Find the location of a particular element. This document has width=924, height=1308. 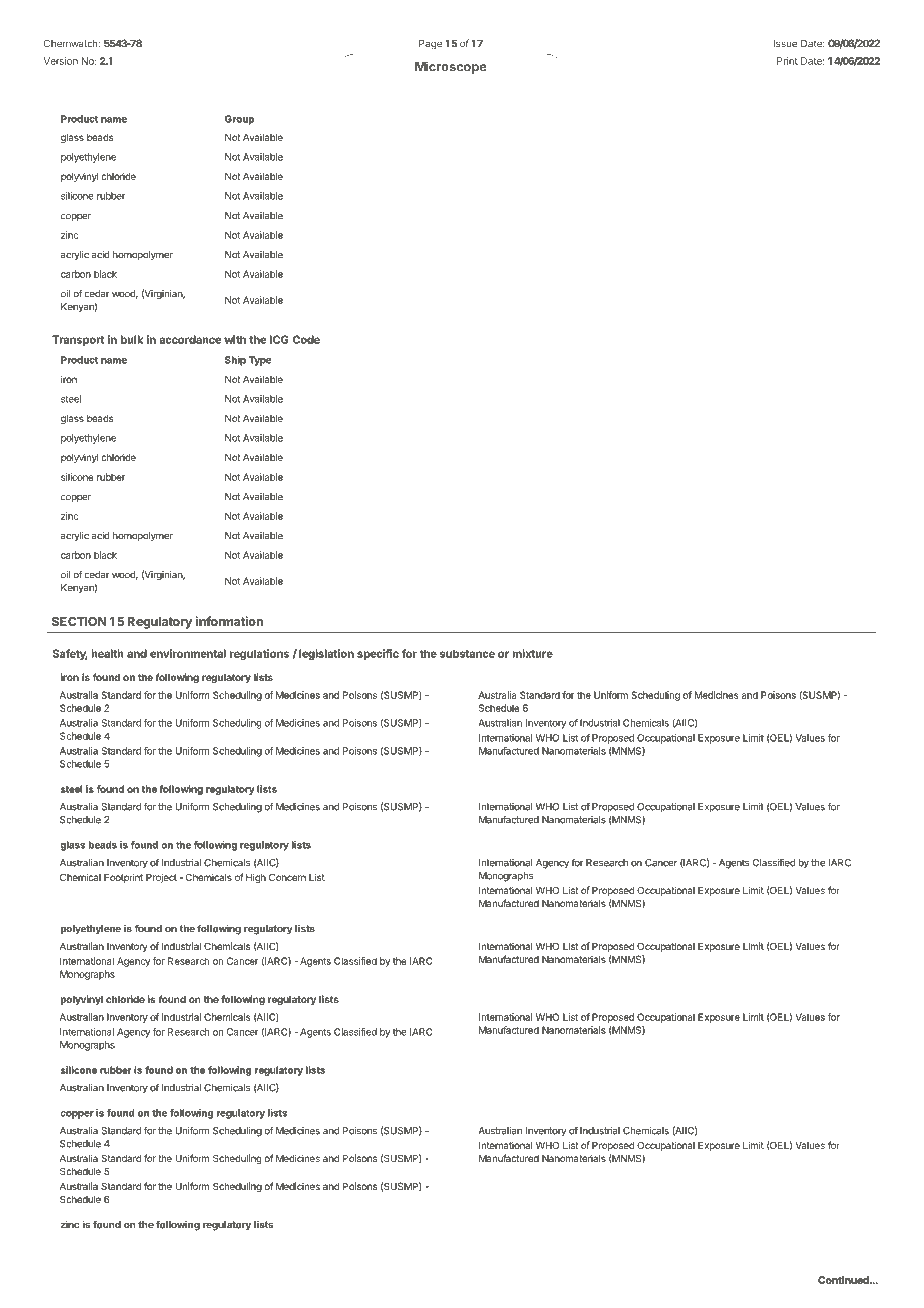

health is located at coordinates (107, 653).
